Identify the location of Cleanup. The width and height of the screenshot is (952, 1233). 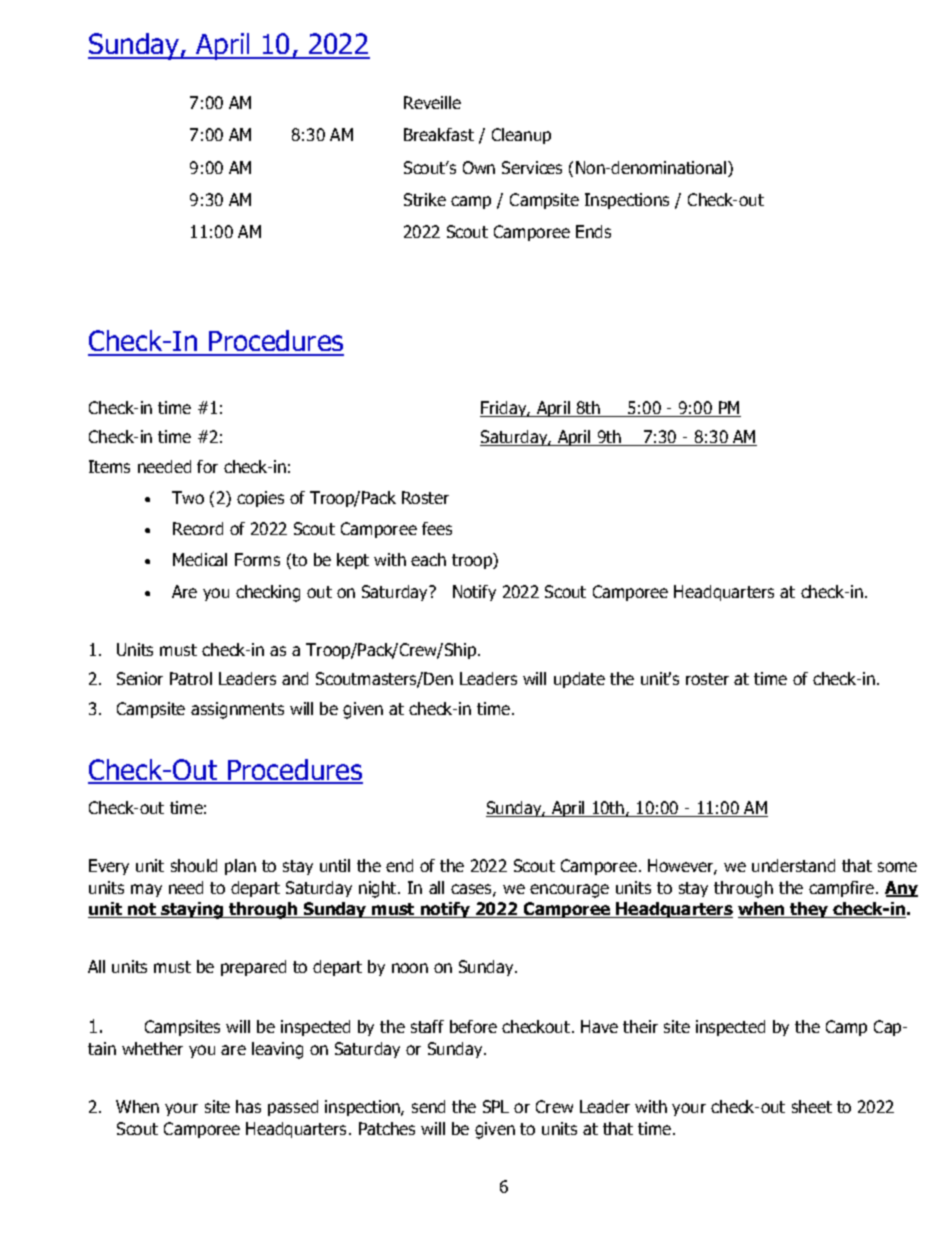
(521, 136).
